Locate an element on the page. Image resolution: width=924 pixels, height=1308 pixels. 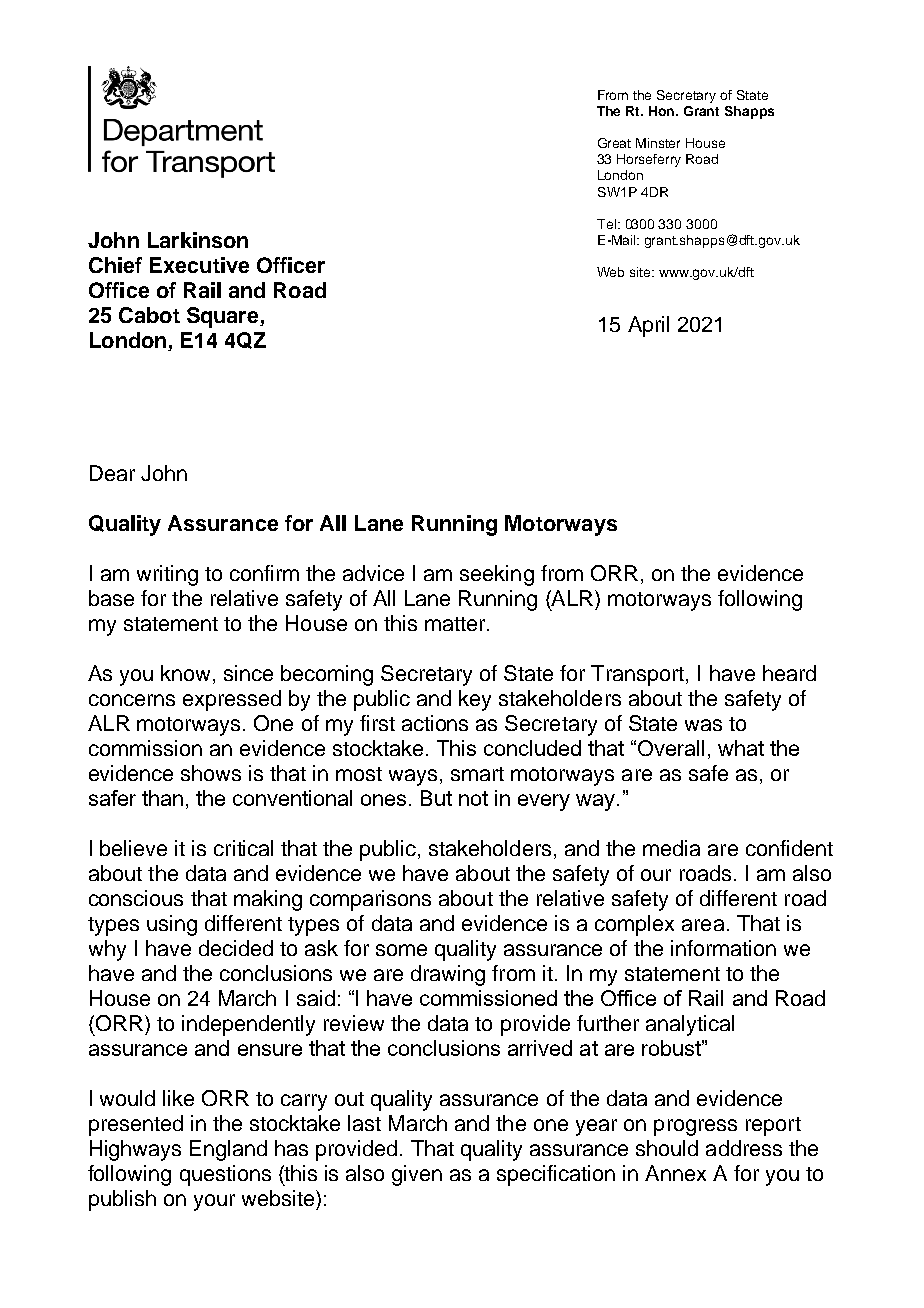
given is located at coordinates (417, 1175).
